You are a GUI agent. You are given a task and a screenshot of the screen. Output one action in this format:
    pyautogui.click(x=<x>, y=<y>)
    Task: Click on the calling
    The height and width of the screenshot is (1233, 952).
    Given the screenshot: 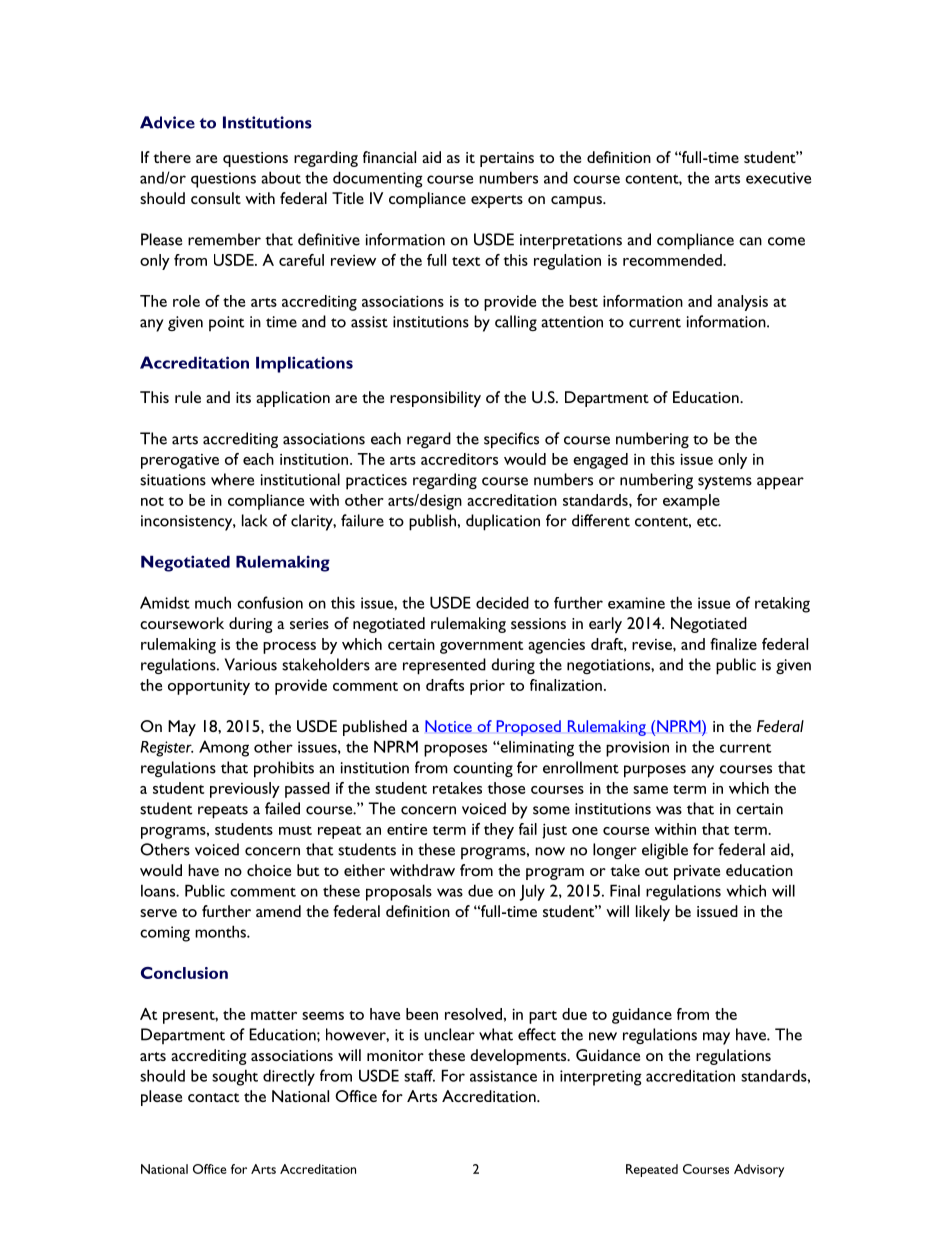 What is the action you would take?
    pyautogui.click(x=516, y=323)
